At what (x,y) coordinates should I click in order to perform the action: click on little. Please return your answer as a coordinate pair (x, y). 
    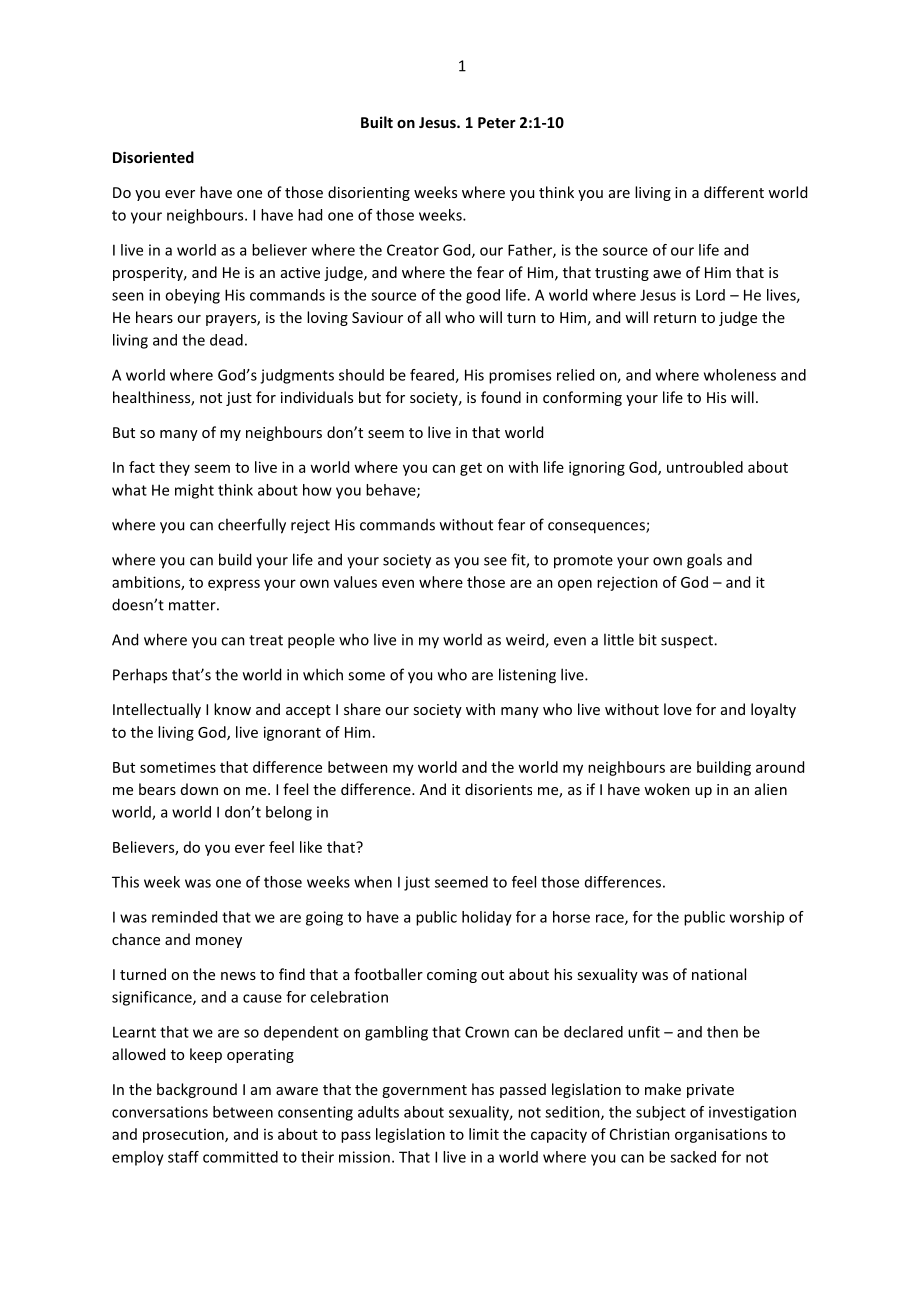
    Looking at the image, I should click on (619, 639).
